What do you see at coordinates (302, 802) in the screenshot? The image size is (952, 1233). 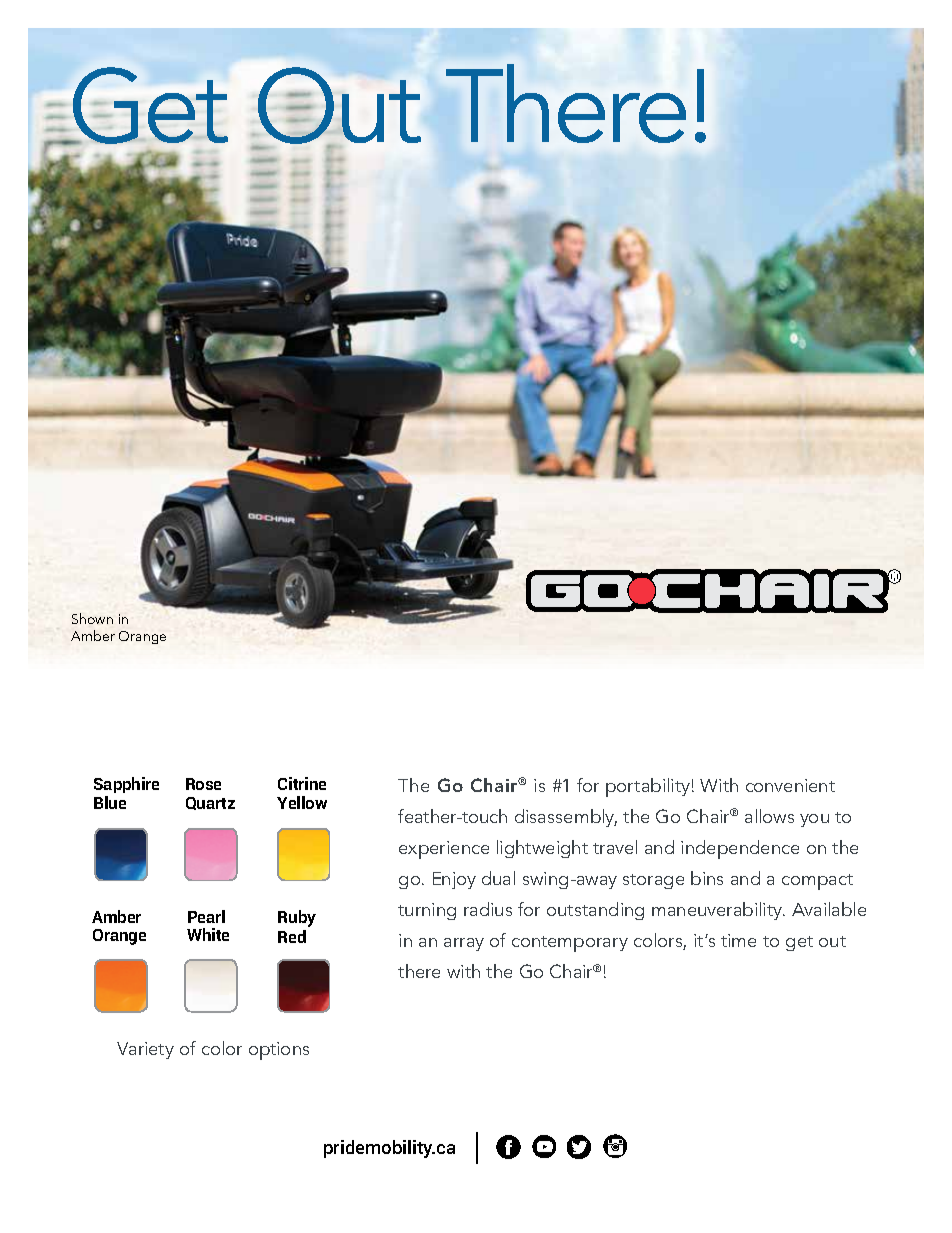 I see `Yellow` at bounding box center [302, 802].
